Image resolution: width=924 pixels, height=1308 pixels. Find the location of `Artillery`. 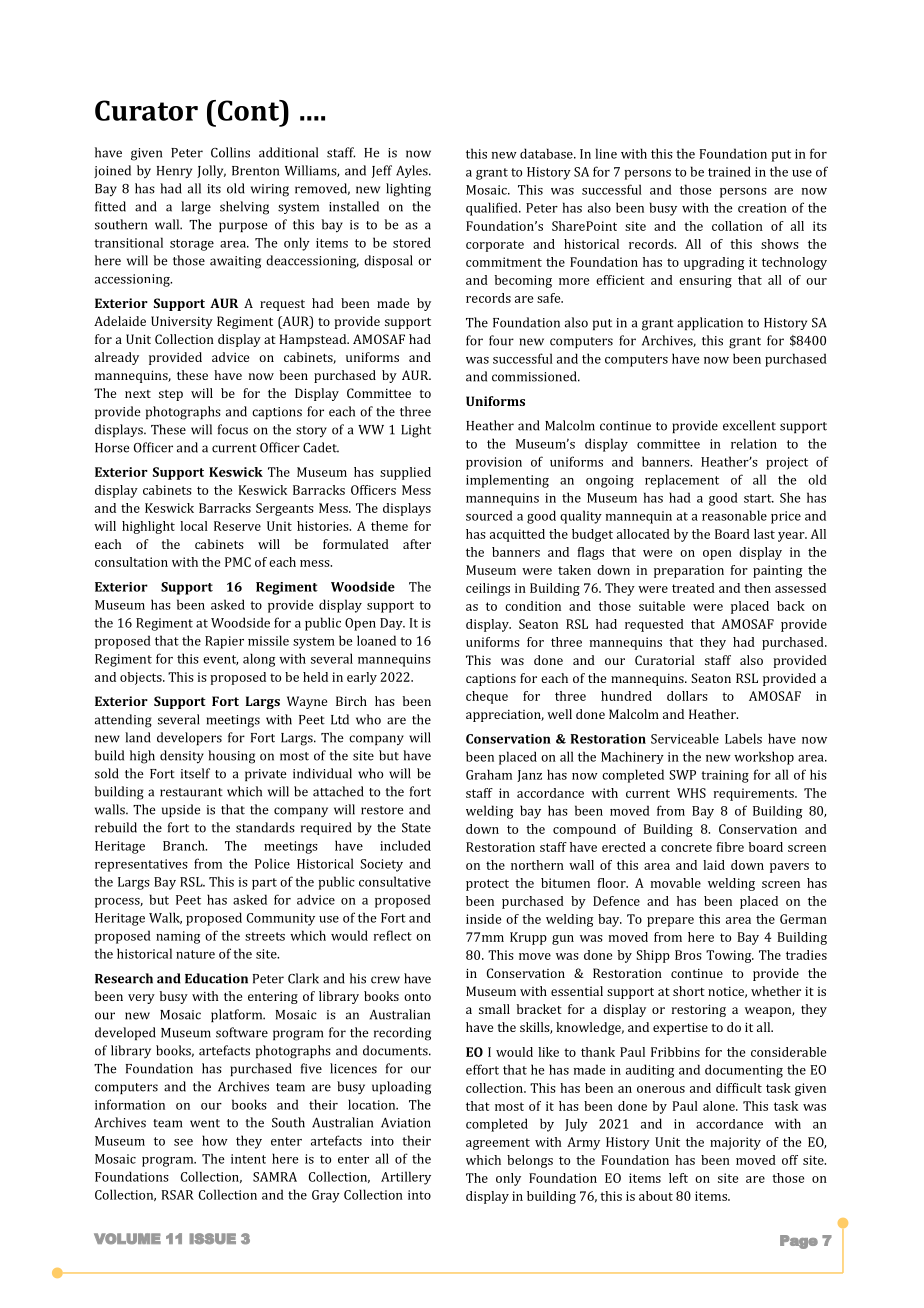

Artillery is located at coordinates (406, 1178).
